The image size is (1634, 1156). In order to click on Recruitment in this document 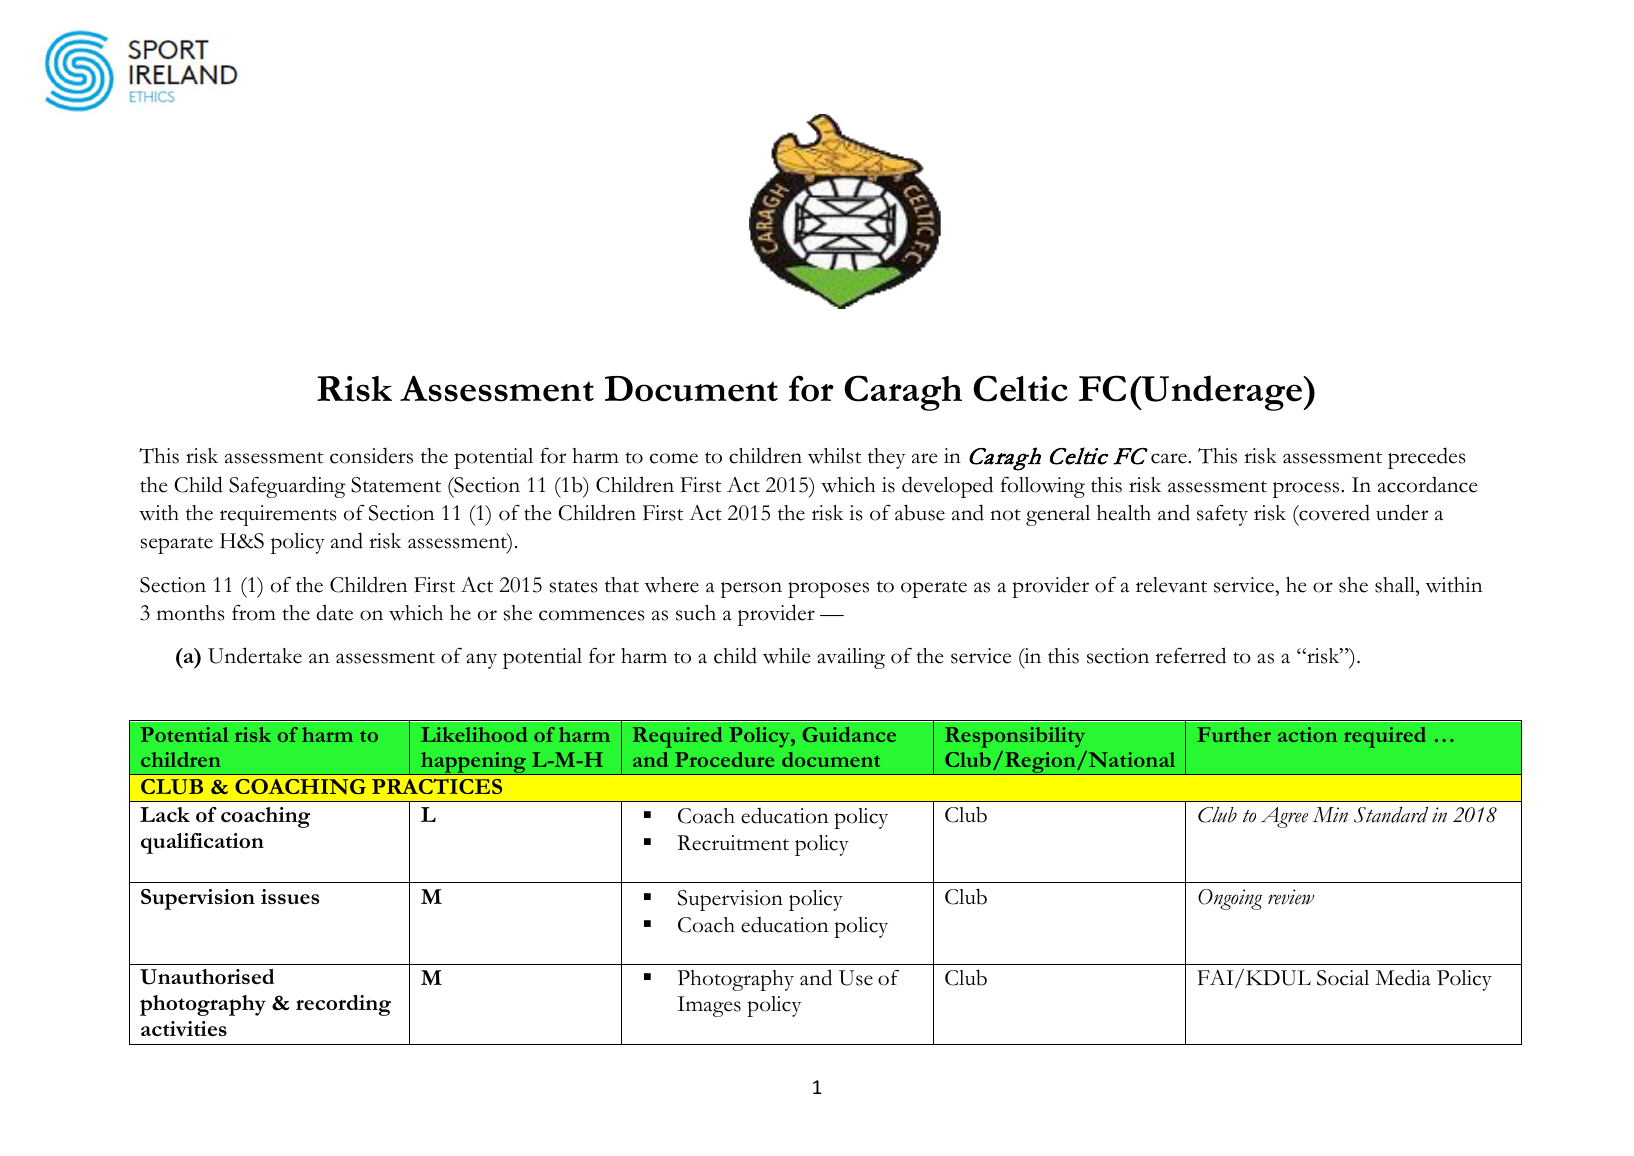, I will do `click(733, 843)`.
